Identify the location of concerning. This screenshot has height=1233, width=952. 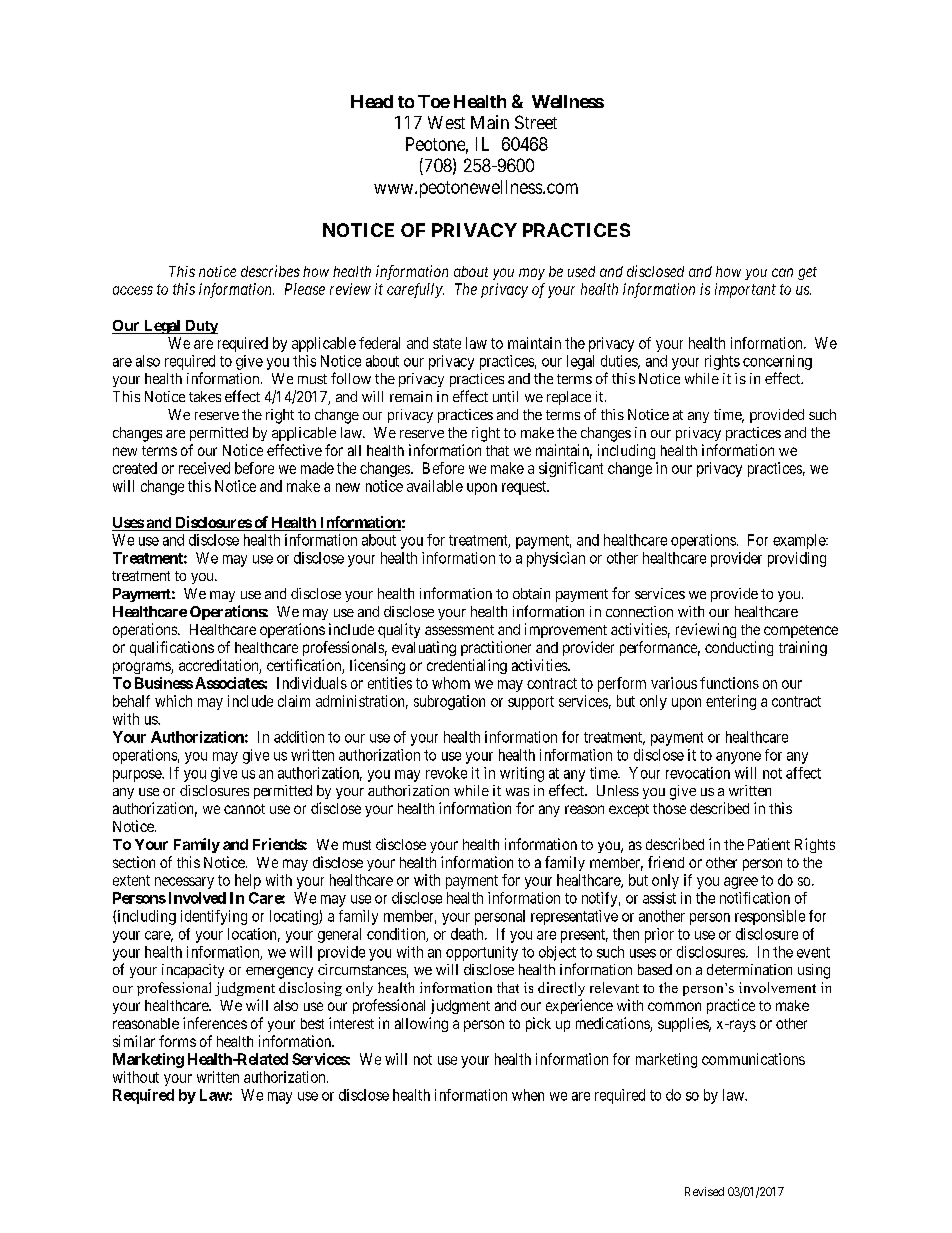
(777, 362).
